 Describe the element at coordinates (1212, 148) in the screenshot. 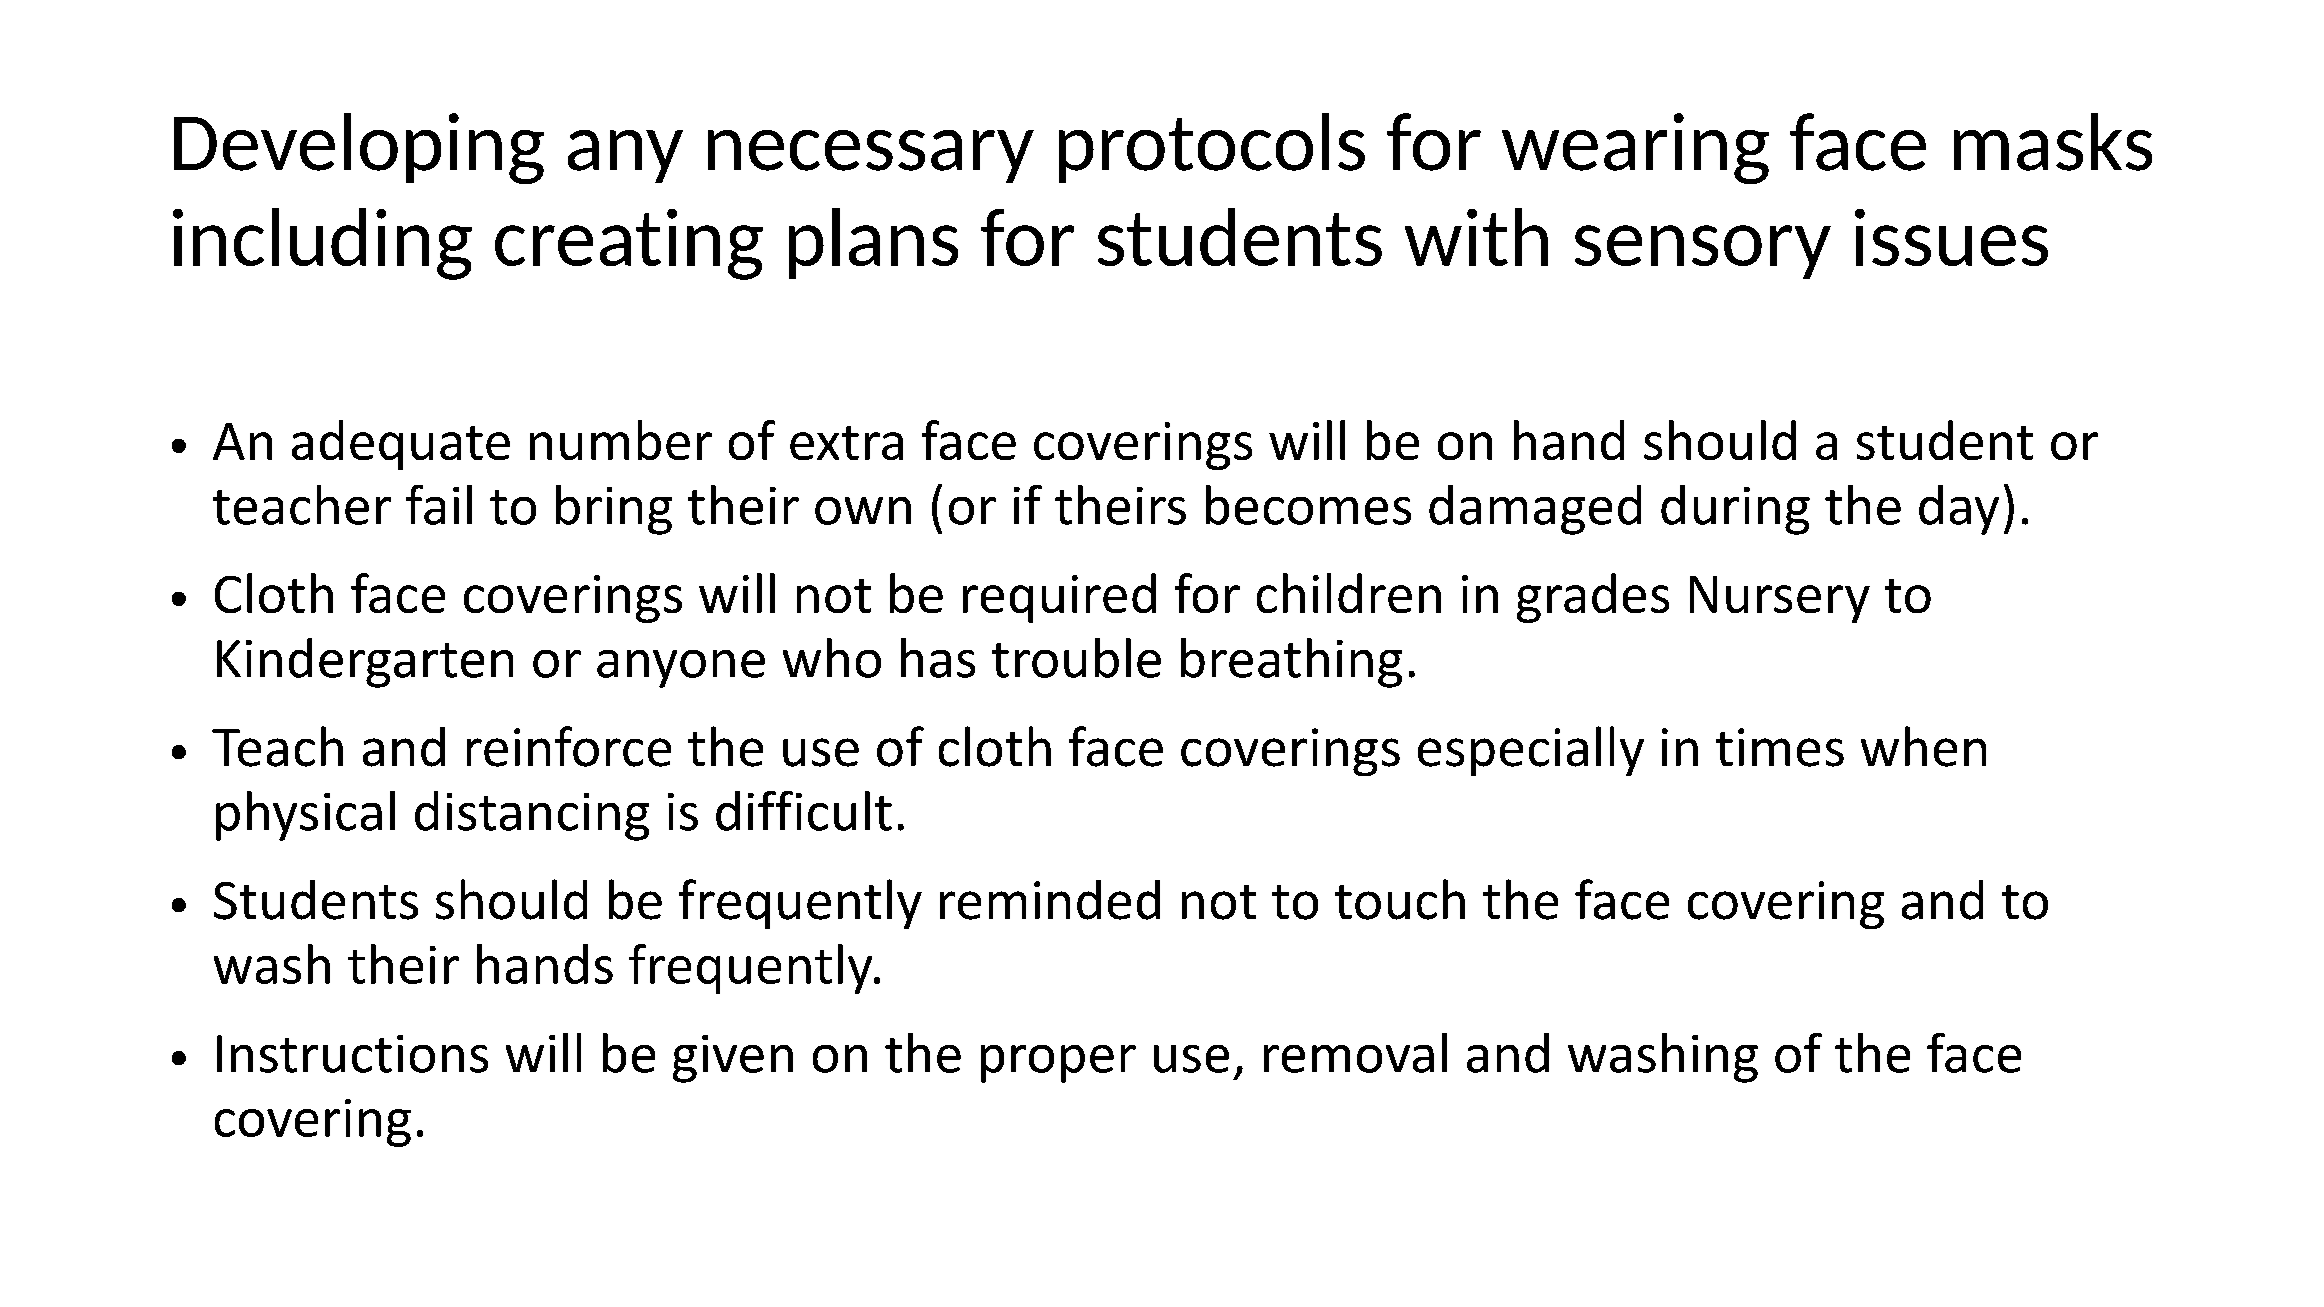

I see `protocols` at that location.
